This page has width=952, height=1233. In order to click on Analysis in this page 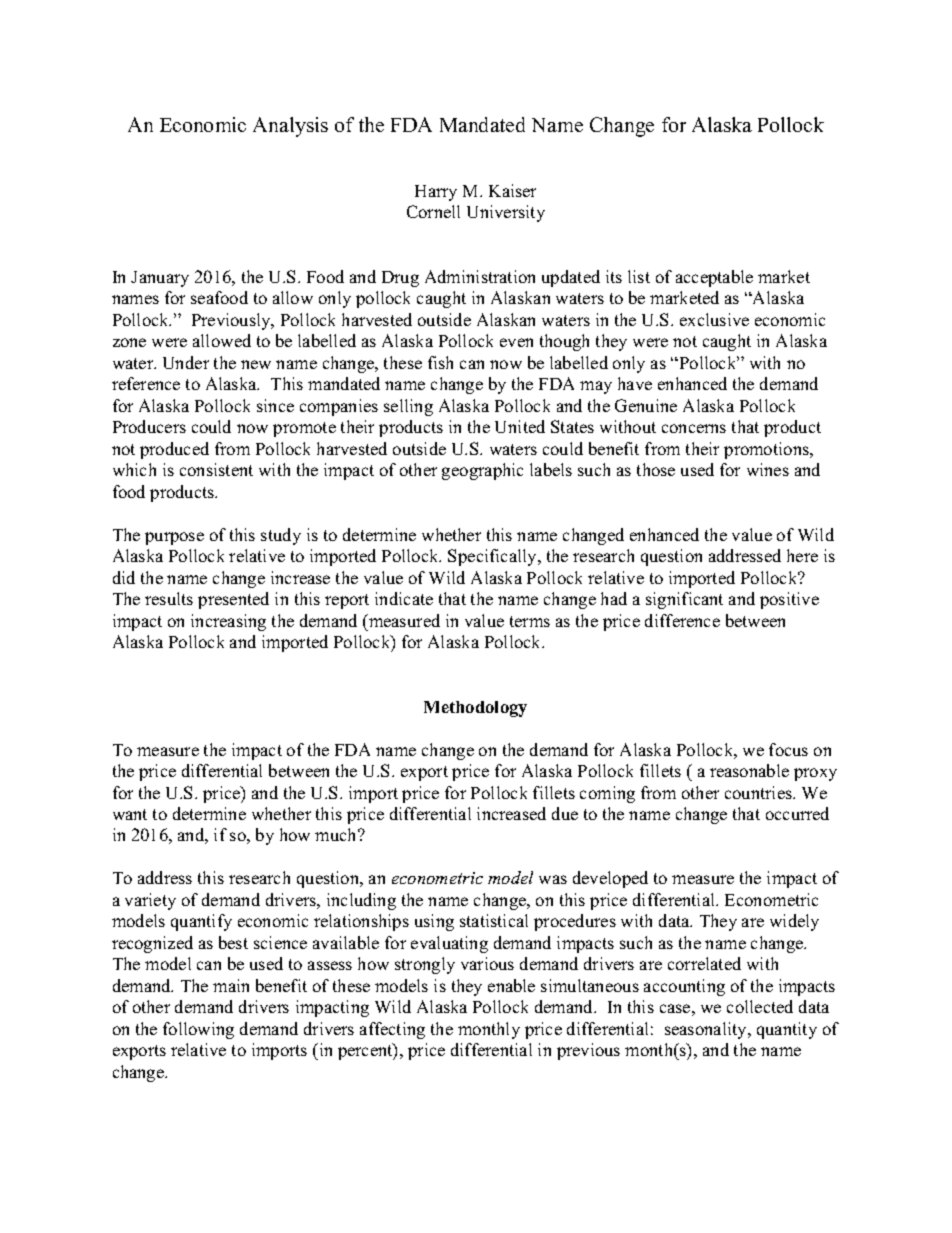, I will do `click(290, 127)`.
